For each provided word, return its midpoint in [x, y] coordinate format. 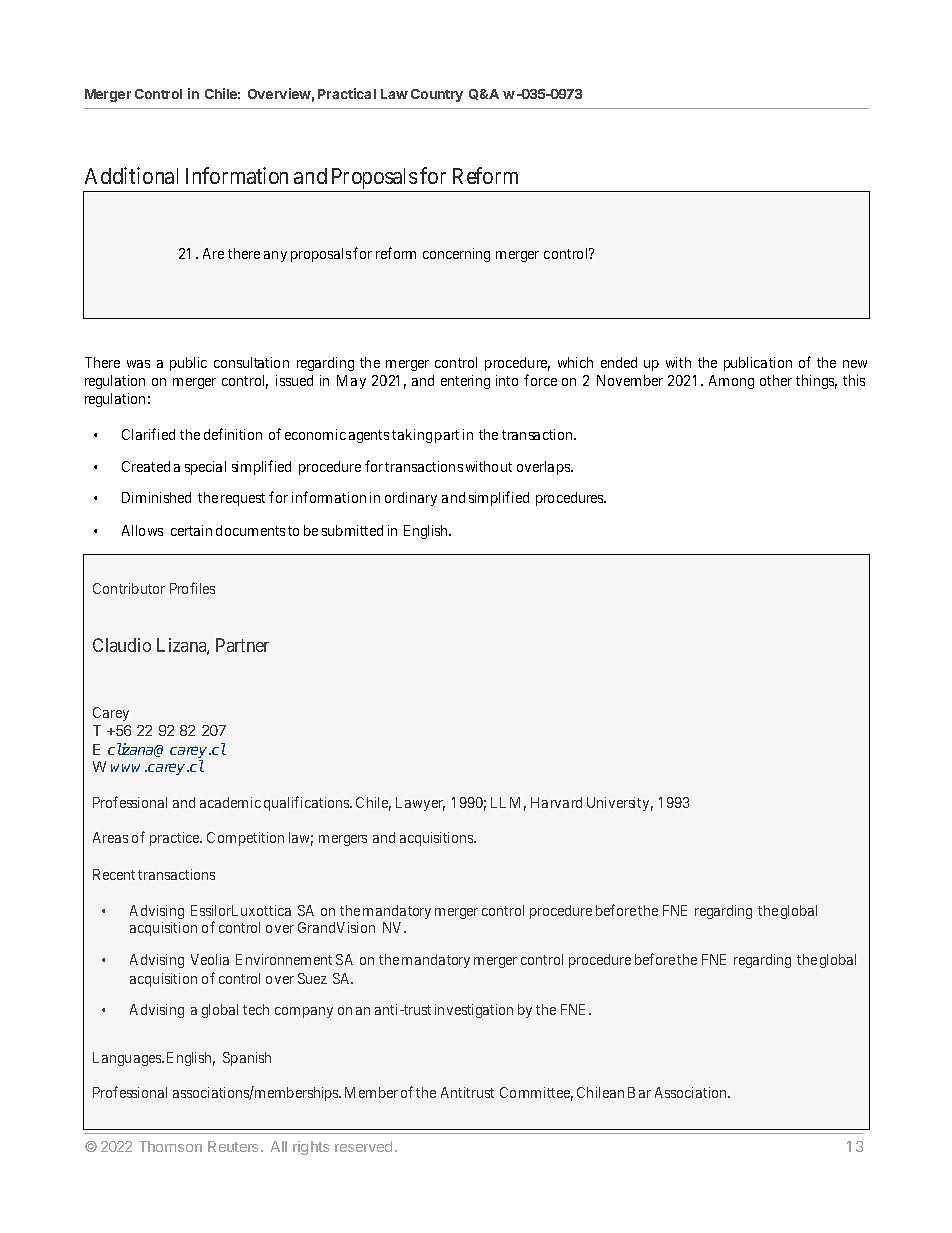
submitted [352, 530]
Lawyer [420, 804]
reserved [363, 1146]
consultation [251, 362]
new [855, 364]
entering [465, 382]
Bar [639, 1092]
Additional [131, 175]
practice [175, 839]
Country [437, 95]
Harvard [556, 802]
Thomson [170, 1146]
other [776, 380]
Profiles [192, 588]
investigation [474, 1011]
